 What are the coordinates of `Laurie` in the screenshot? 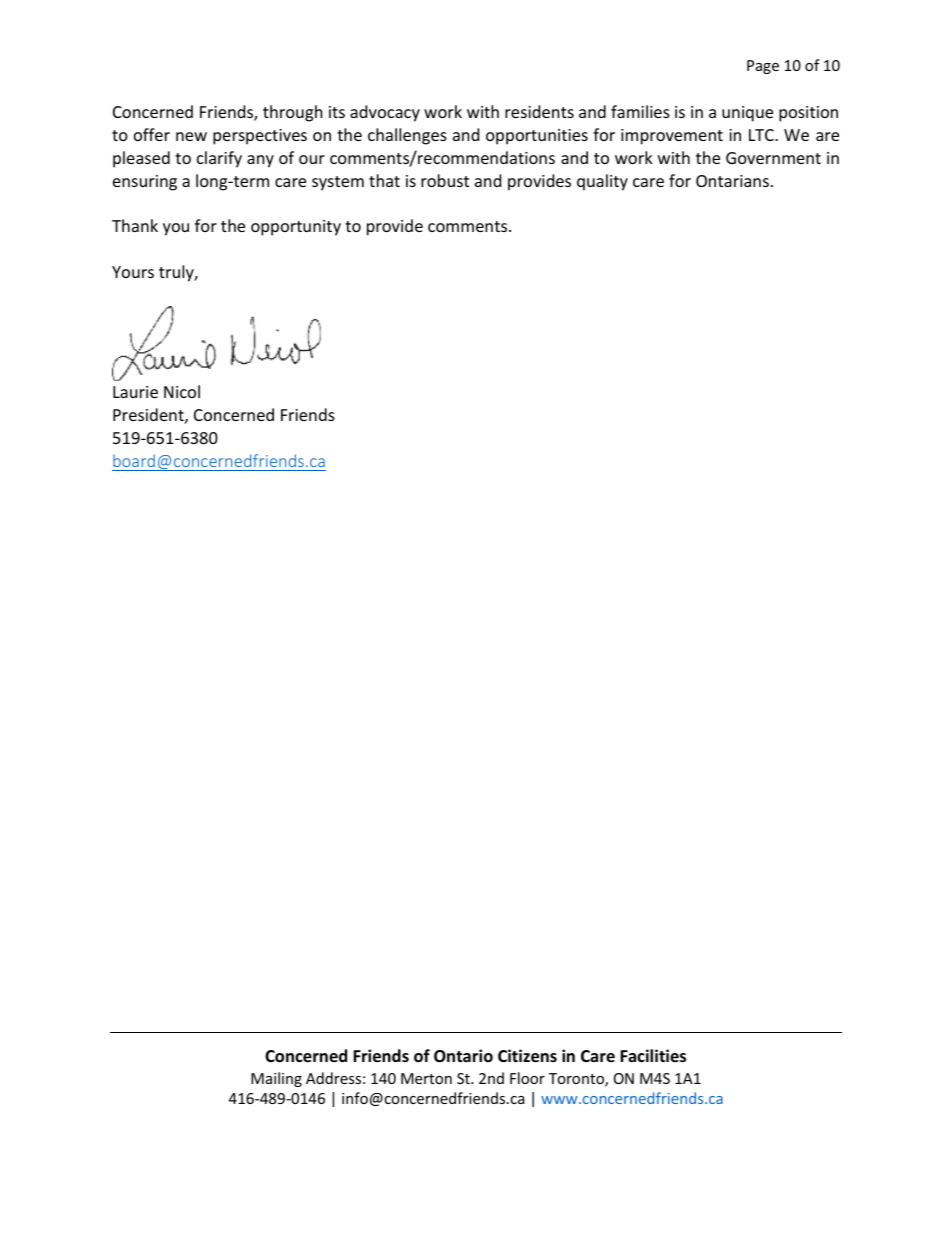 It's located at (135, 392).
